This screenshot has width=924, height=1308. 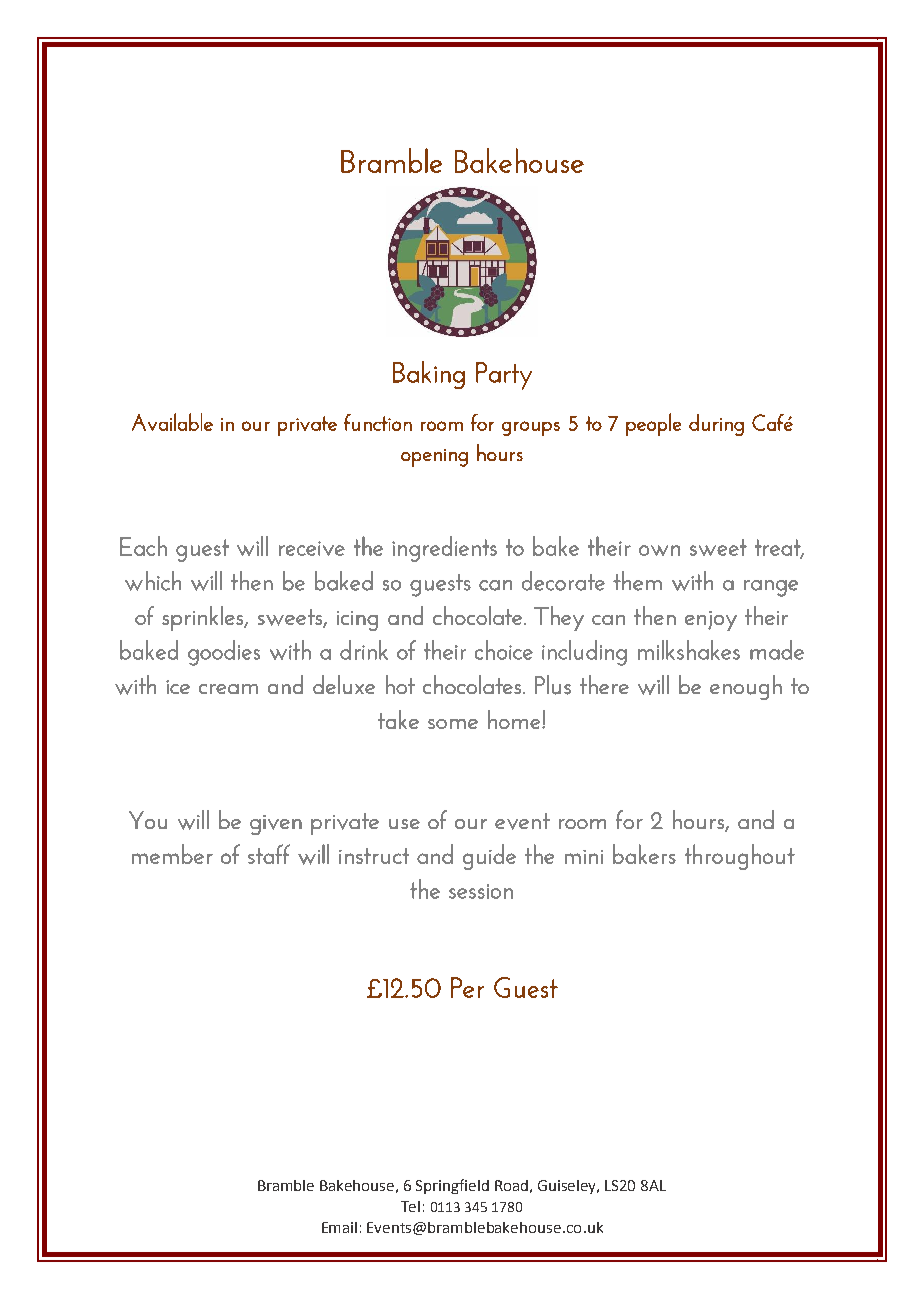 I want to click on Available, so click(x=172, y=422).
